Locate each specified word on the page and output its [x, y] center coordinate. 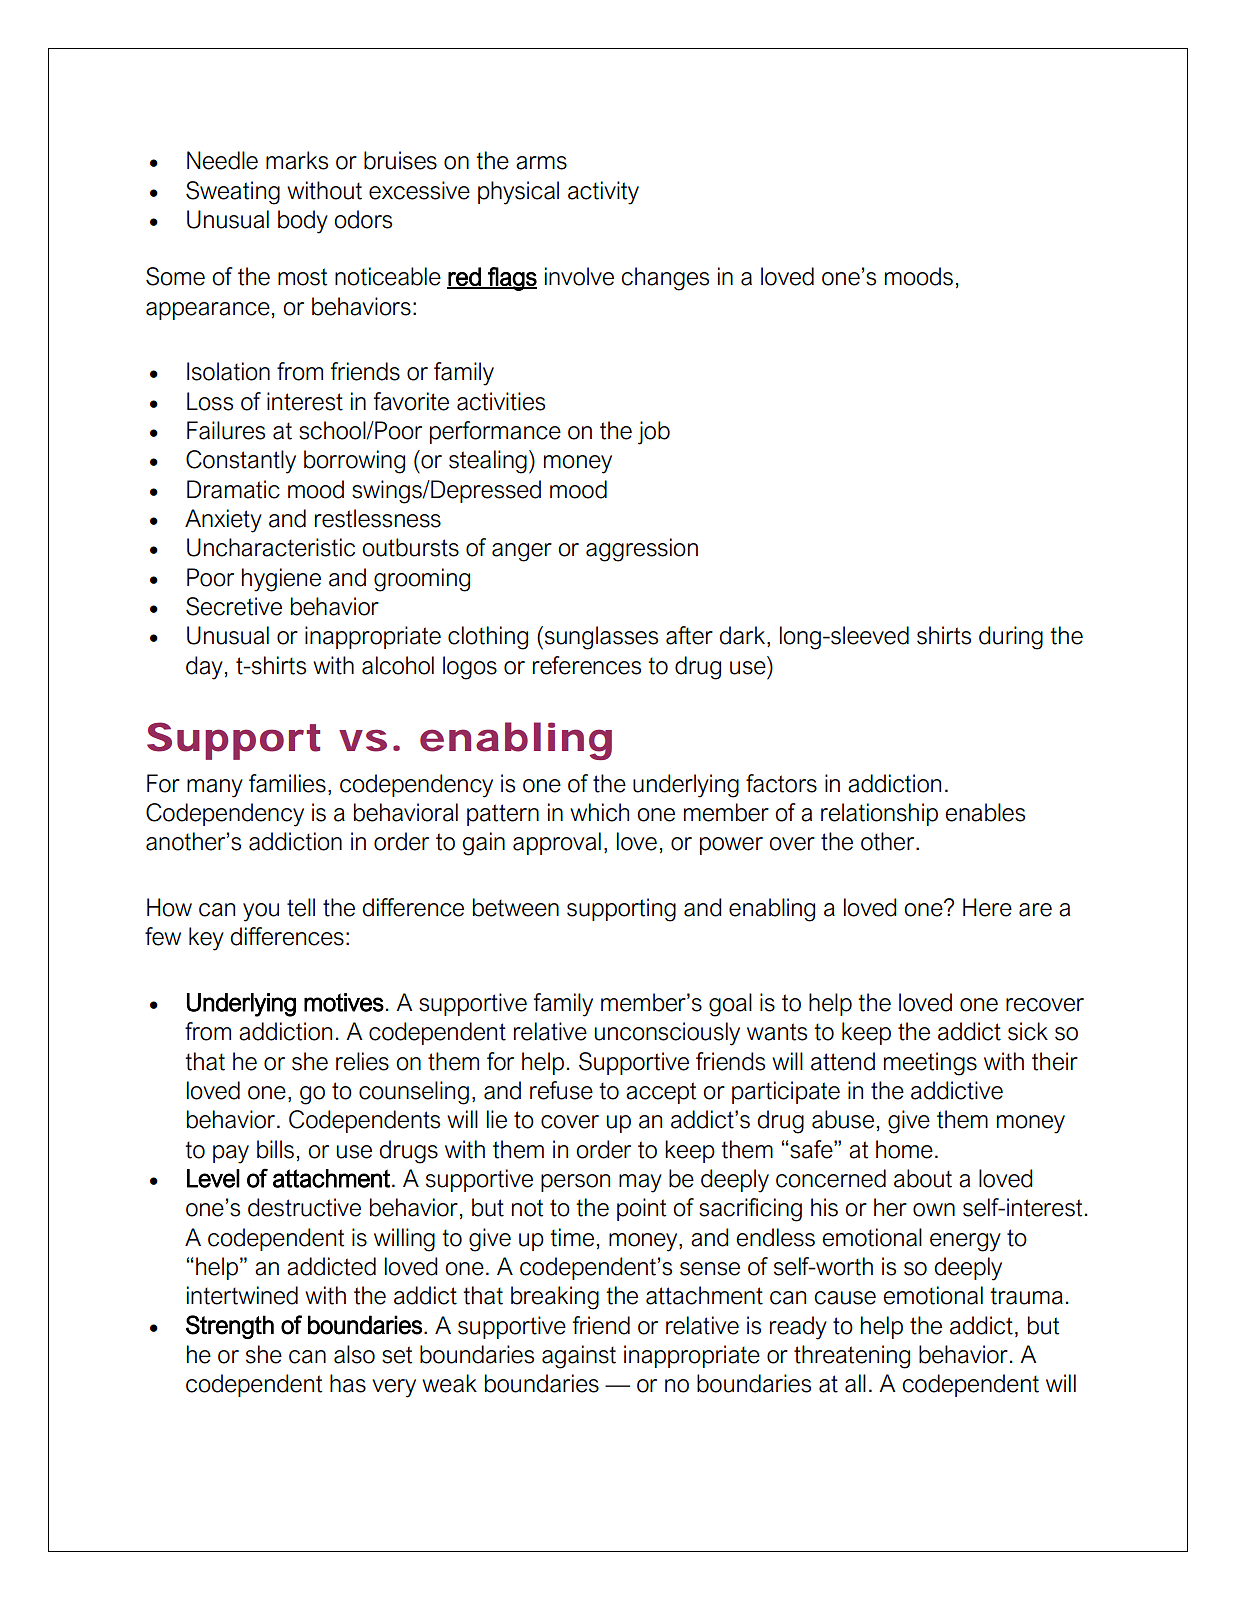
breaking [555, 1298]
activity [603, 193]
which [599, 812]
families [287, 783]
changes [665, 279]
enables [985, 812]
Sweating [233, 193]
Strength [230, 1327]
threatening [852, 1357]
